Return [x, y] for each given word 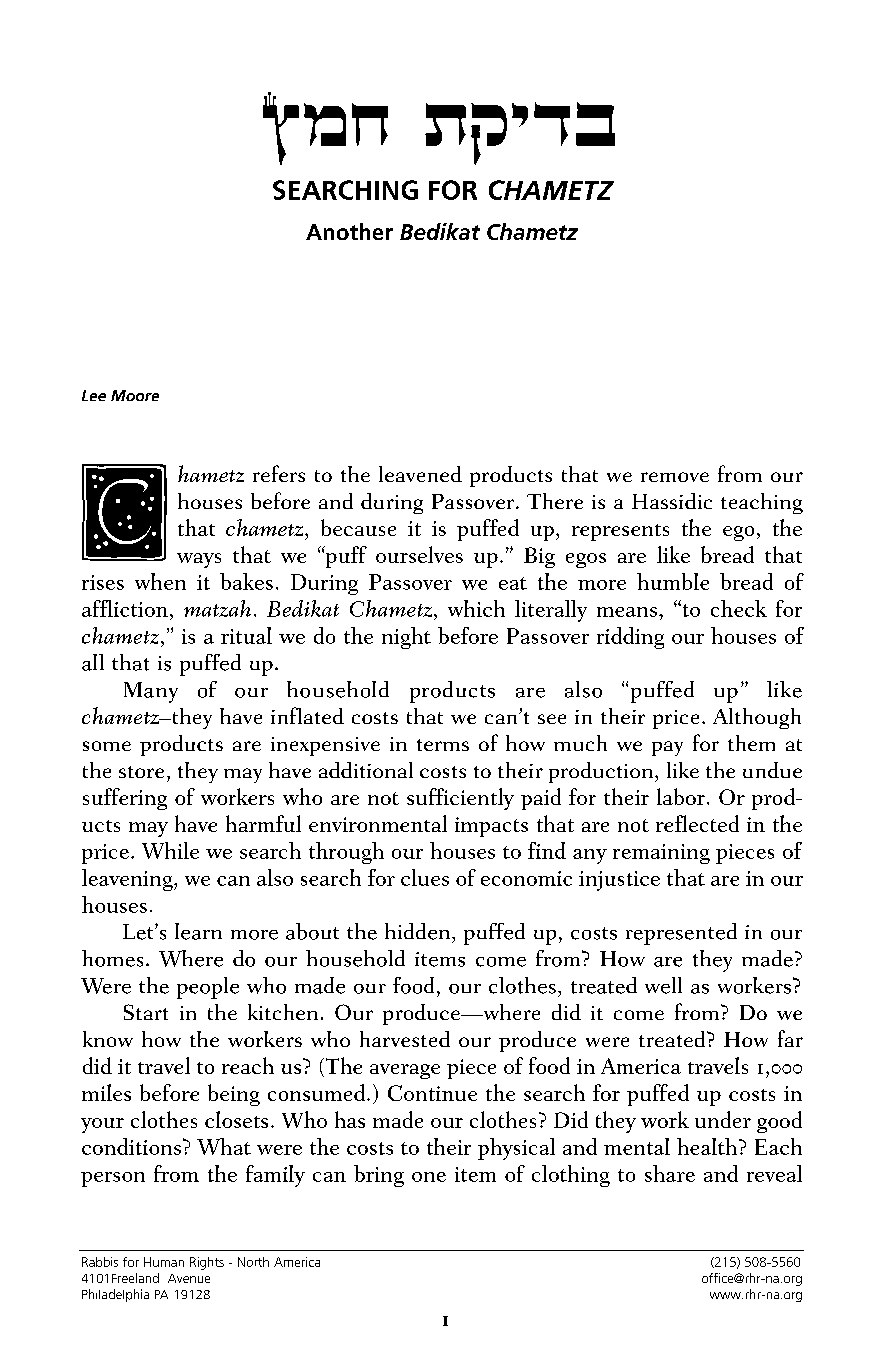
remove [675, 477]
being [234, 1095]
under [723, 1119]
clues [425, 877]
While [170, 850]
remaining [661, 854]
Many [151, 692]
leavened [420, 474]
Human [164, 1262]
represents [620, 532]
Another [349, 231]
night [406, 638]
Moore [135, 395]
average [405, 1071]
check [739, 608]
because [358, 527]
